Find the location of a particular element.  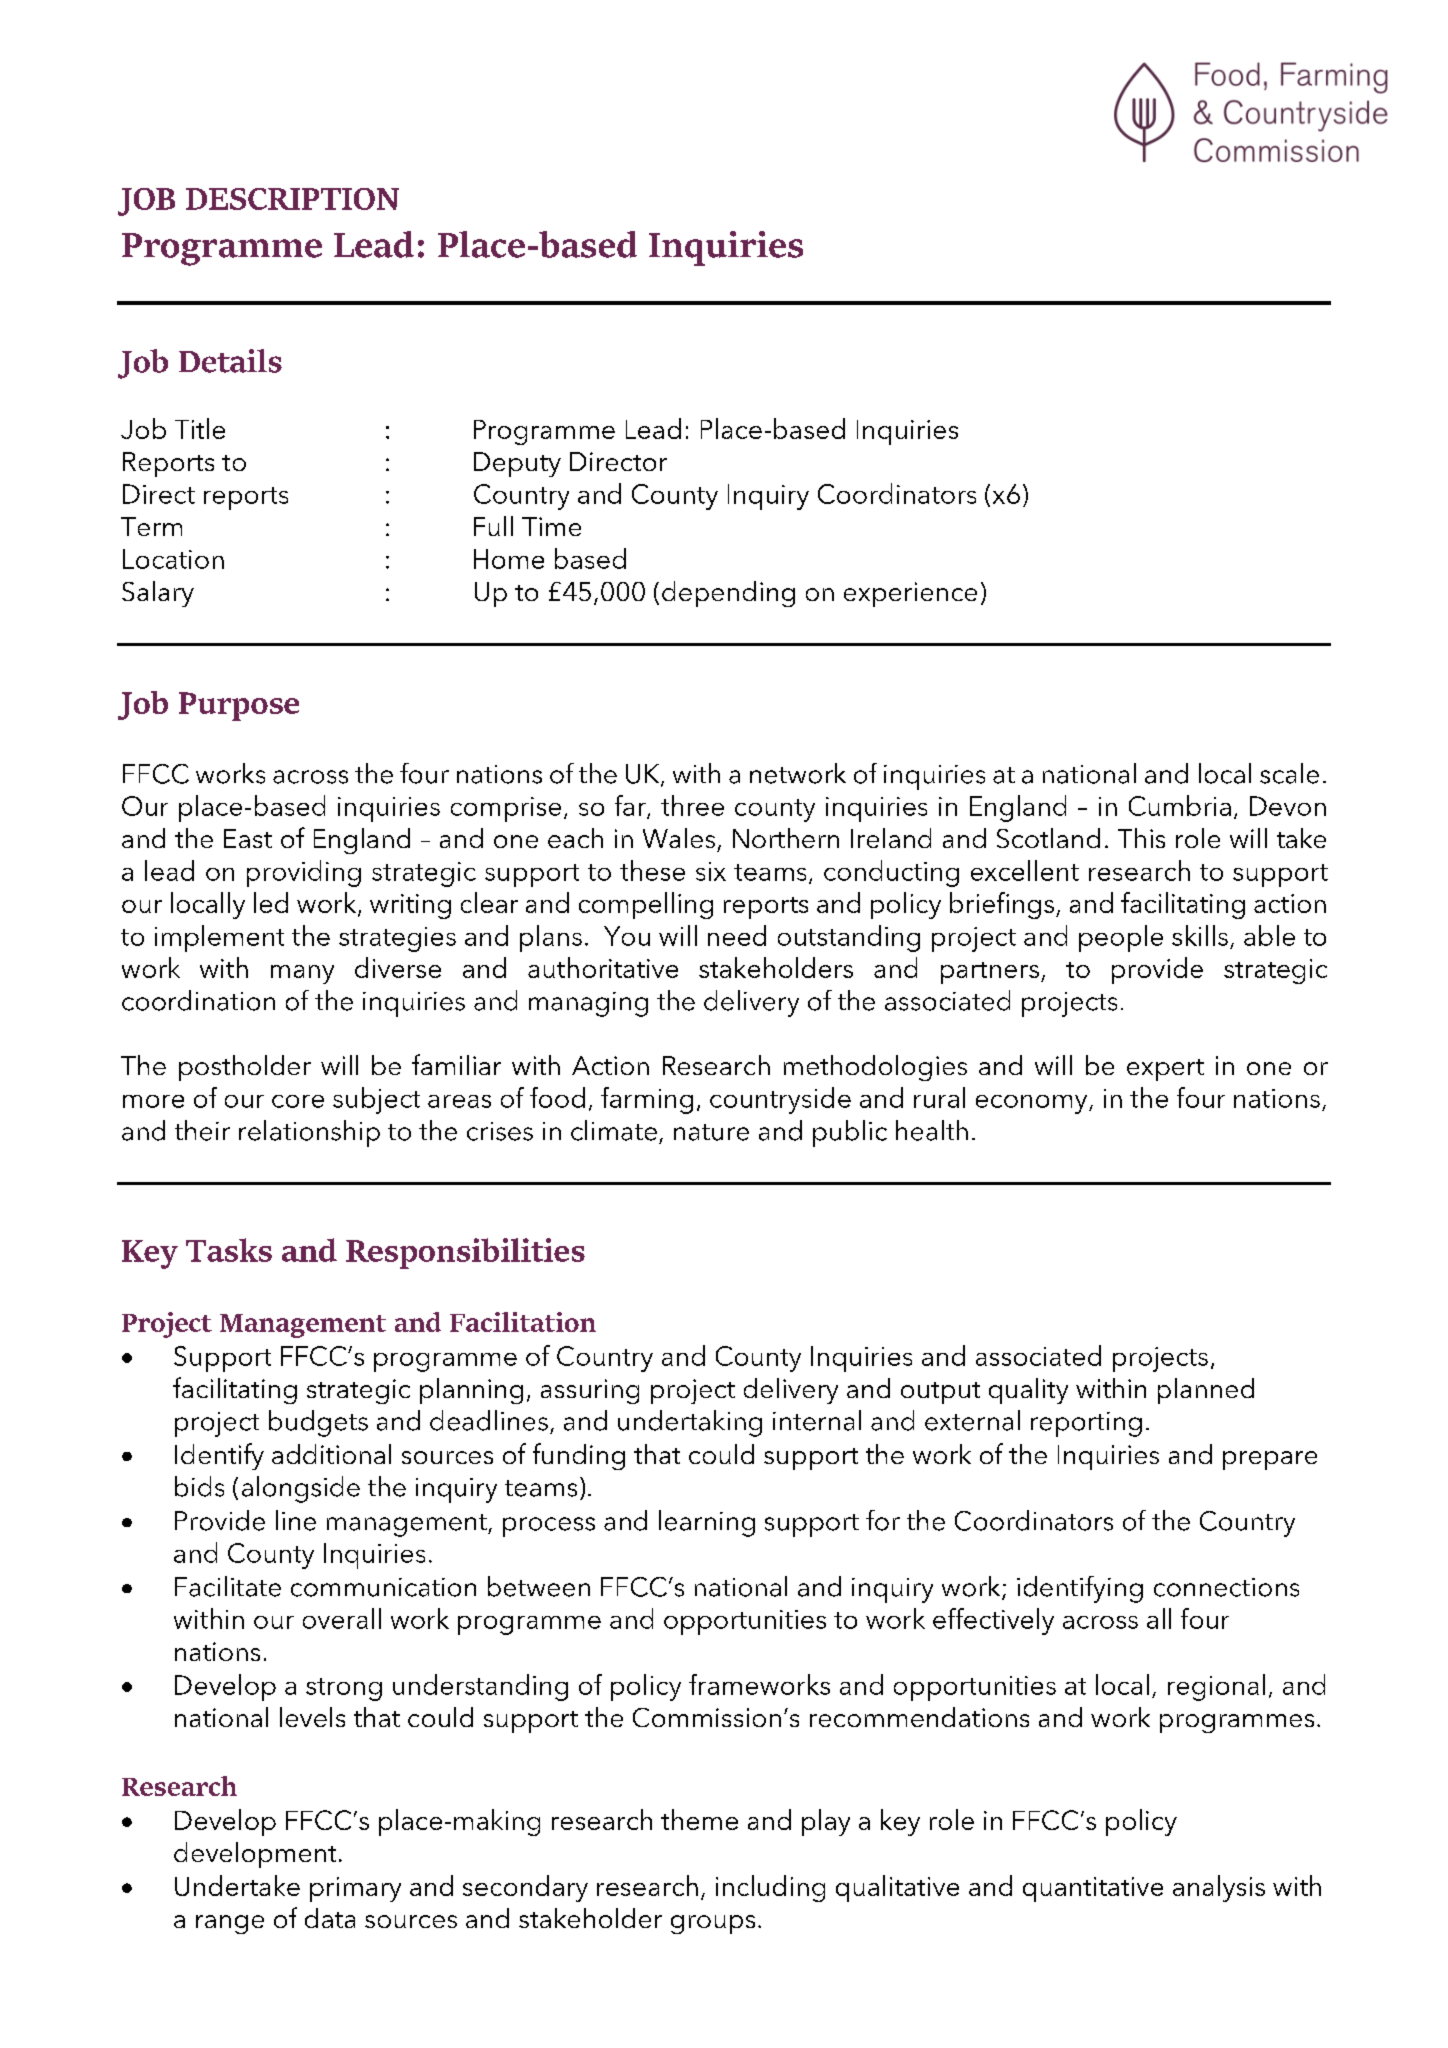

core is located at coordinates (298, 1101).
